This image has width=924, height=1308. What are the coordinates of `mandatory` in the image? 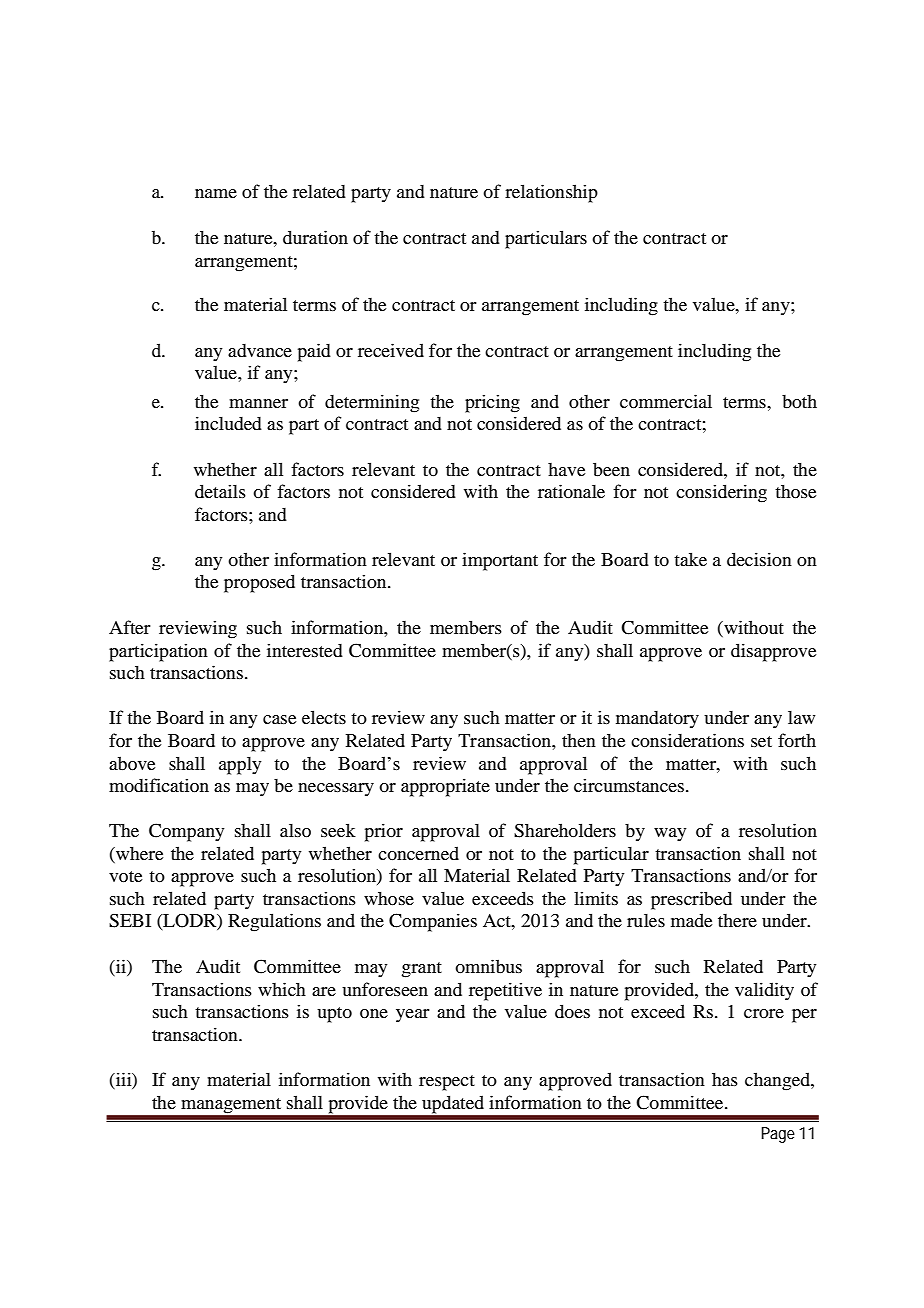 It's located at (657, 719).
